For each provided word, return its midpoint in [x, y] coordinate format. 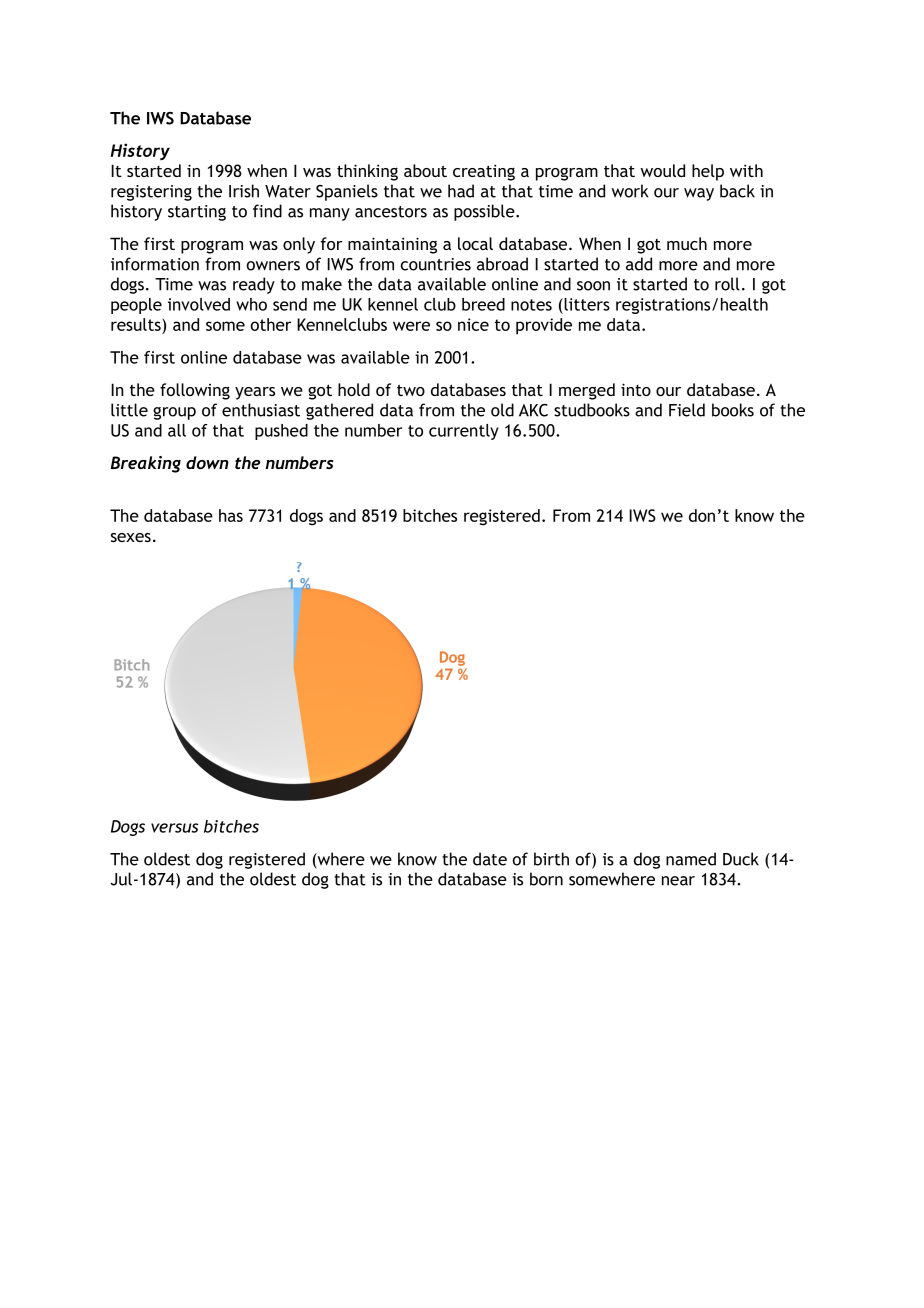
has [231, 515]
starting [197, 213]
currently [464, 432]
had [461, 191]
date [490, 859]
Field [687, 410]
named [691, 859]
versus [174, 828]
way [699, 194]
